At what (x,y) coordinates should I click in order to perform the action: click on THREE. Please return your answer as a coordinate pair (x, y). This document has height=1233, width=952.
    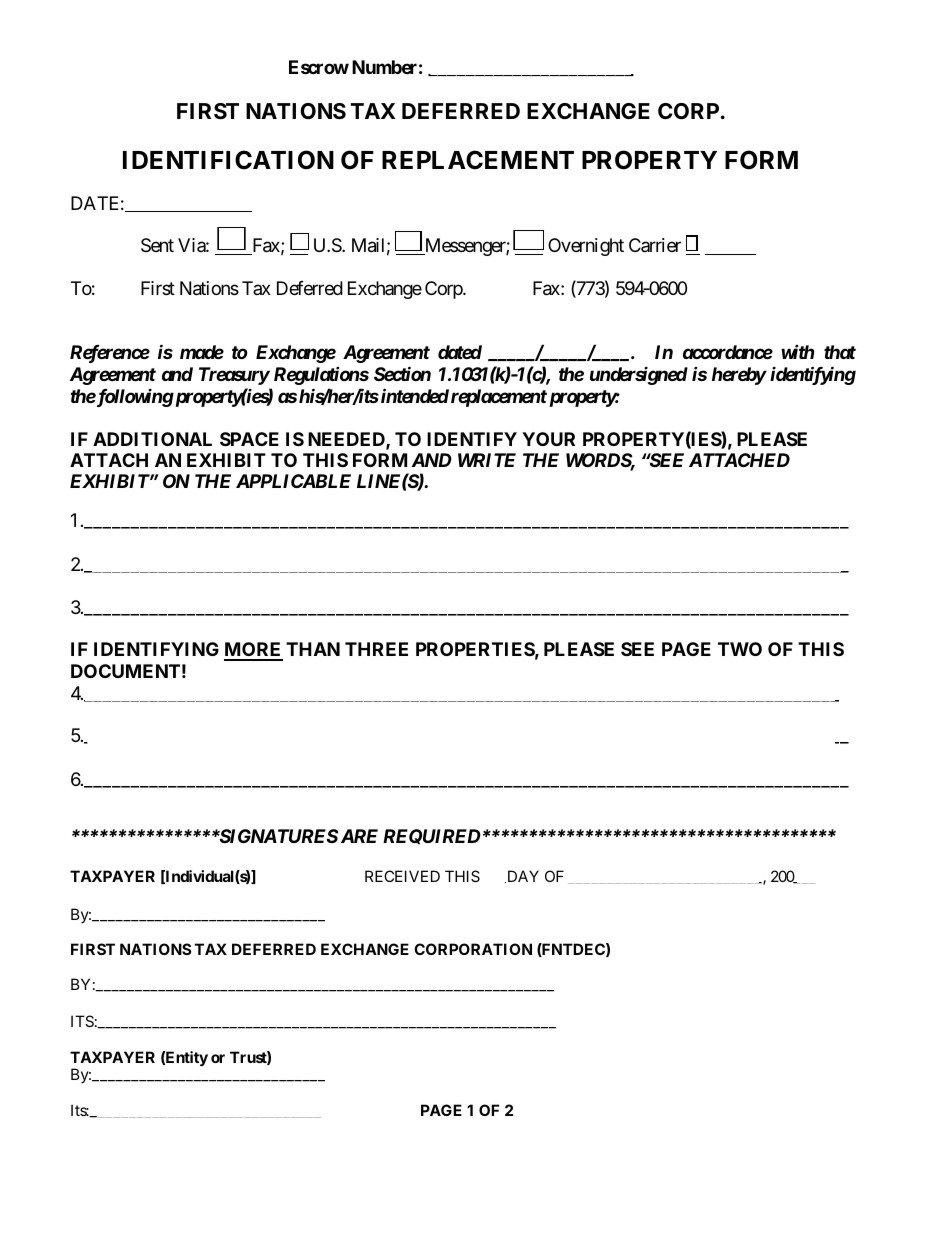
    Looking at the image, I should click on (376, 649).
